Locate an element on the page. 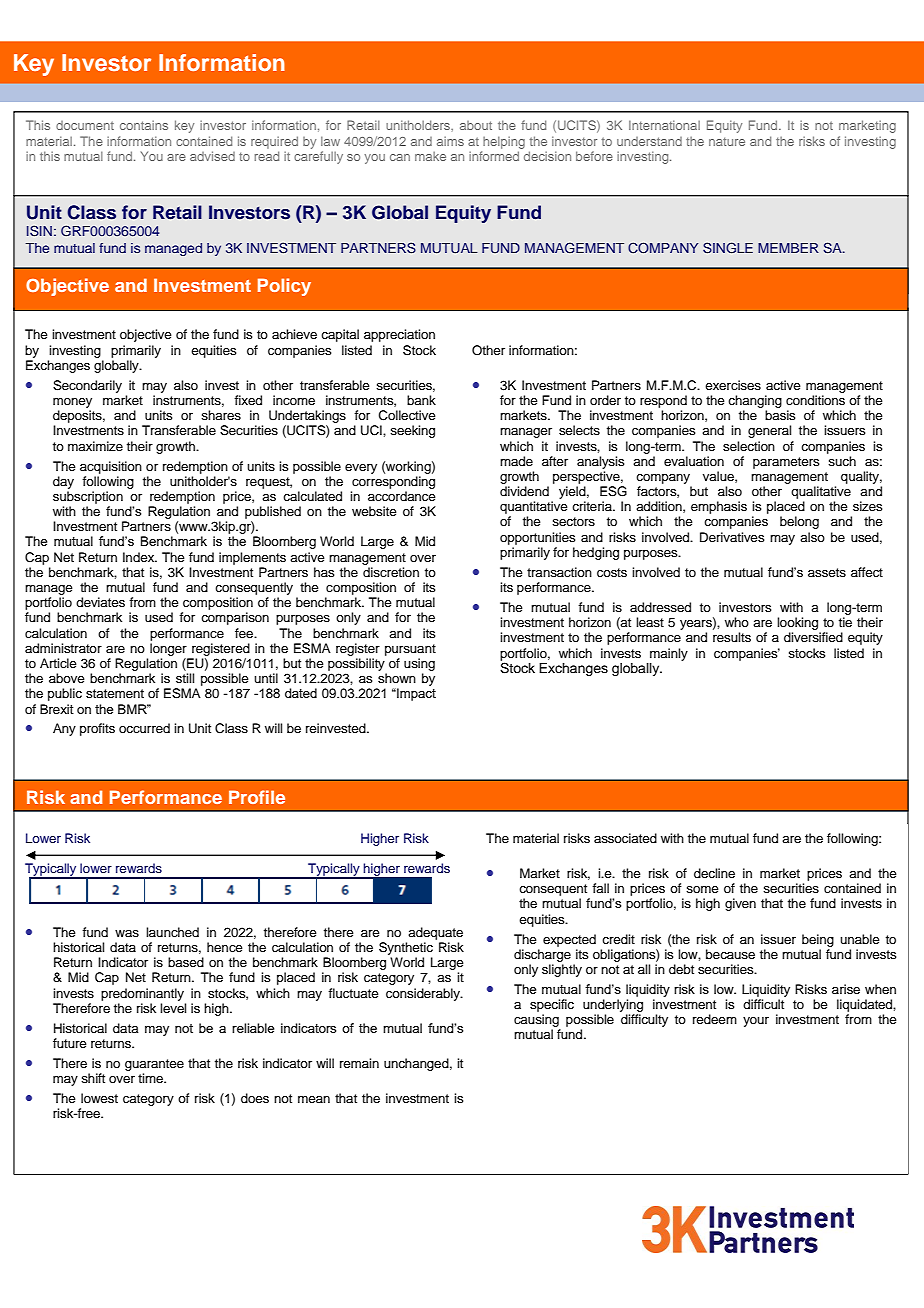  contains is located at coordinates (144, 125).
